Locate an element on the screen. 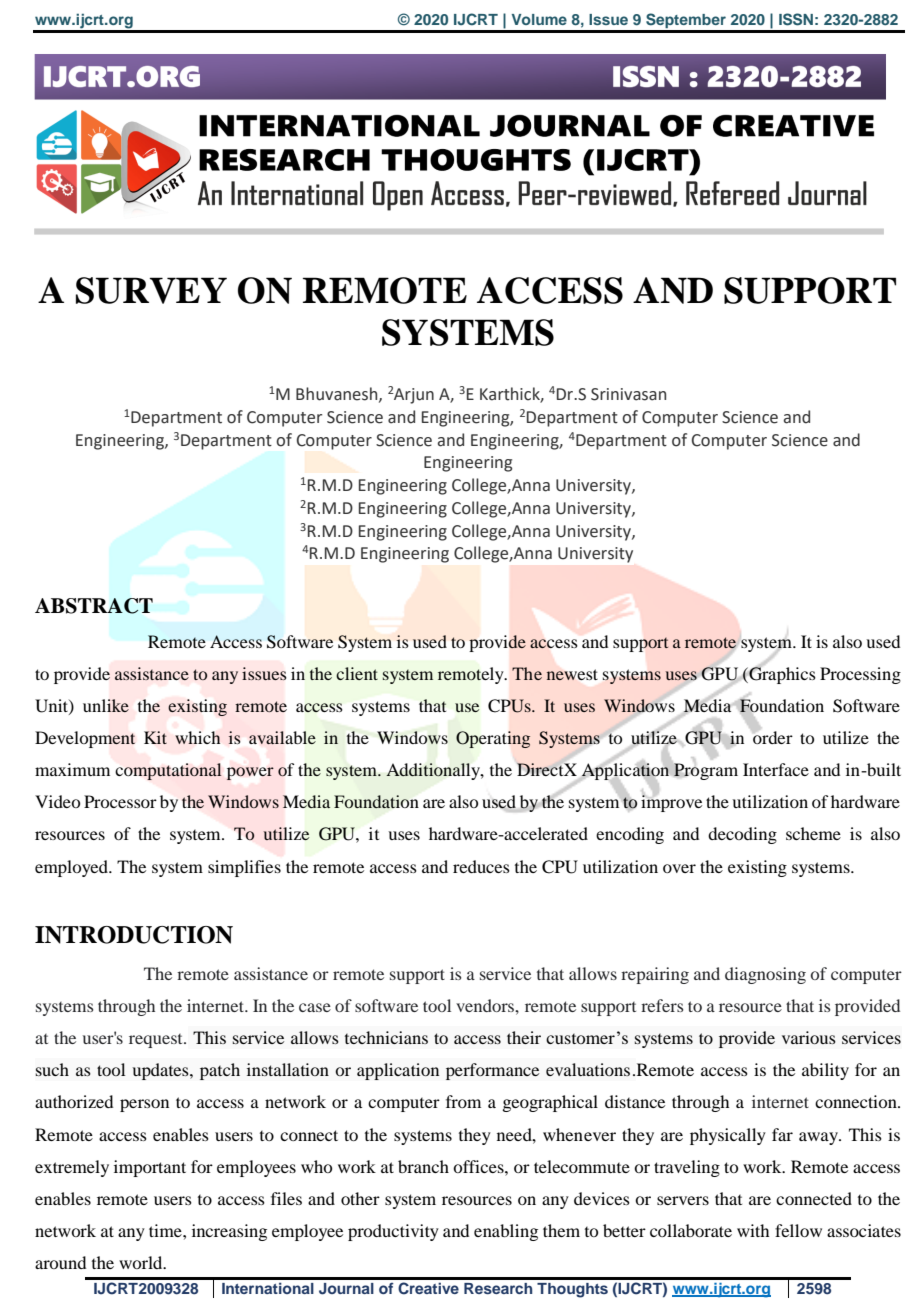  ISSN is located at coordinates (796, 19).
